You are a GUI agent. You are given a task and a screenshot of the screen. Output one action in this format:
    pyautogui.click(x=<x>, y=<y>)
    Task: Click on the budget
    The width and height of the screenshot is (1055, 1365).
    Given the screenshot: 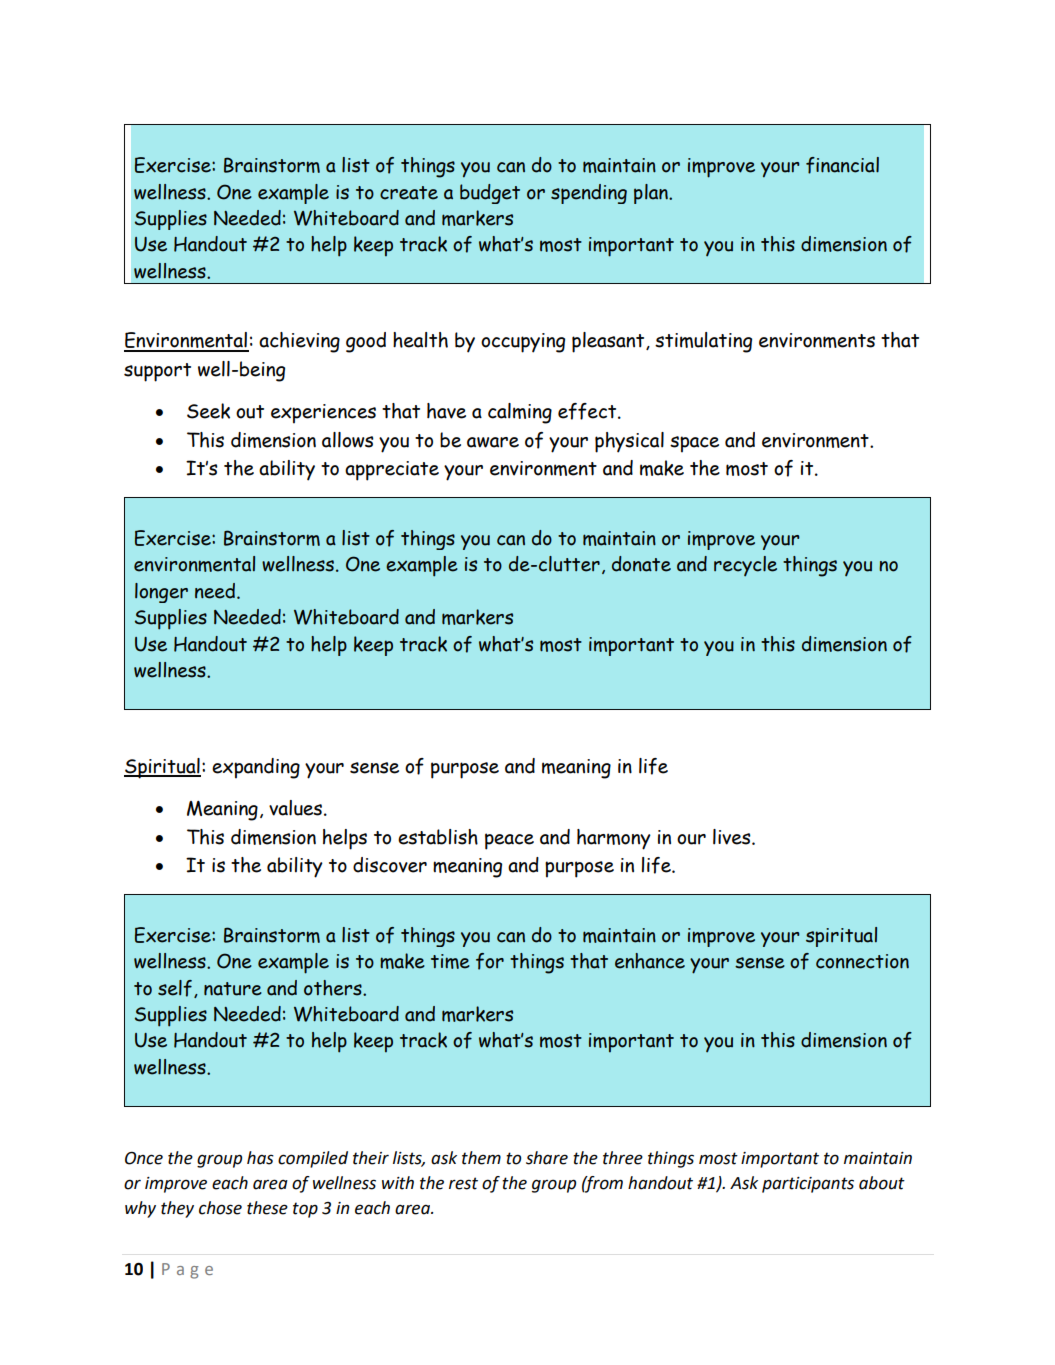 What is the action you would take?
    pyautogui.click(x=490, y=194)
